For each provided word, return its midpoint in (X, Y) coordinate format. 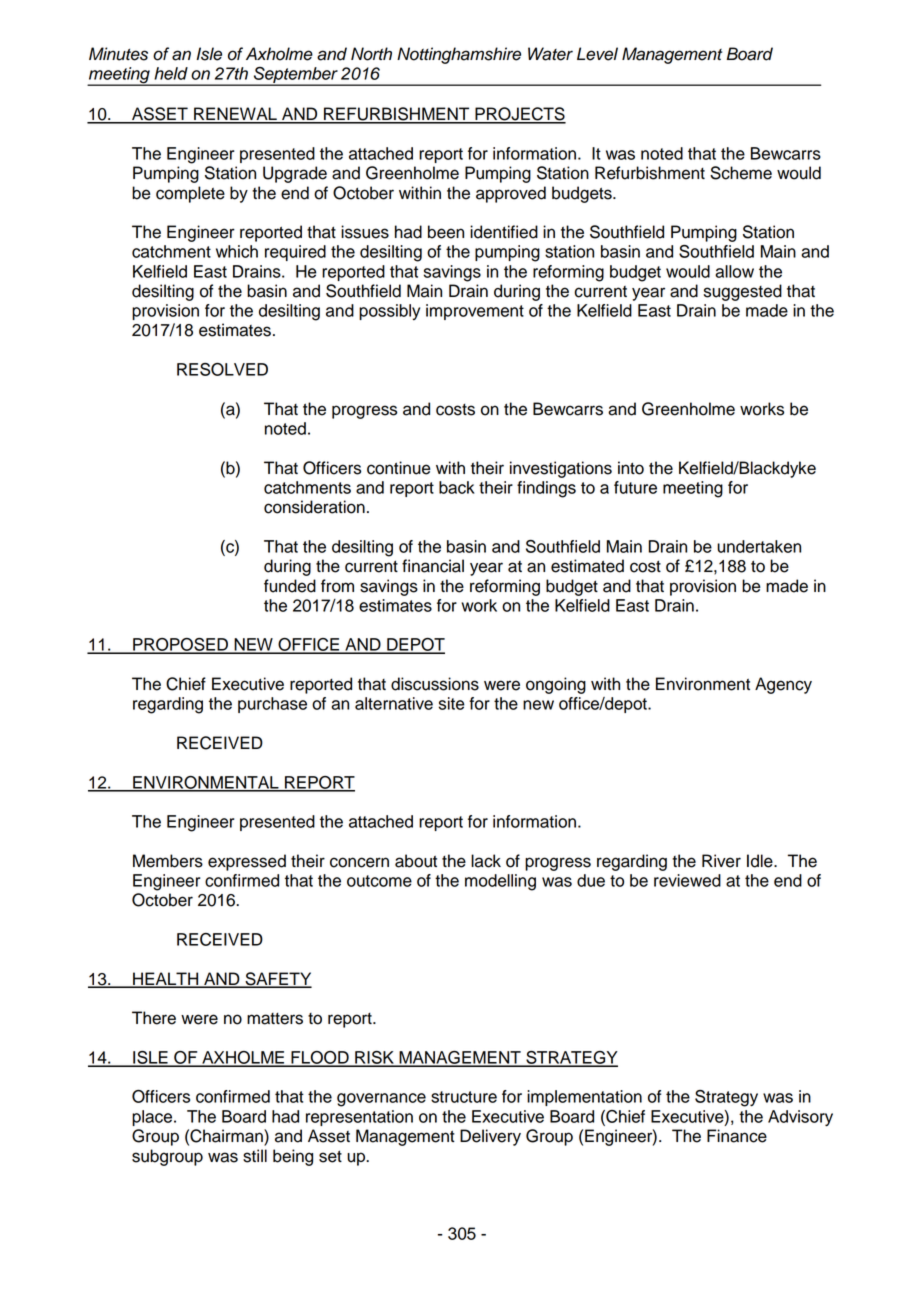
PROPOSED (180, 645)
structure (464, 1097)
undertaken (759, 546)
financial (433, 566)
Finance (737, 1136)
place (153, 1118)
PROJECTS (519, 115)
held (171, 73)
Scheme (741, 173)
